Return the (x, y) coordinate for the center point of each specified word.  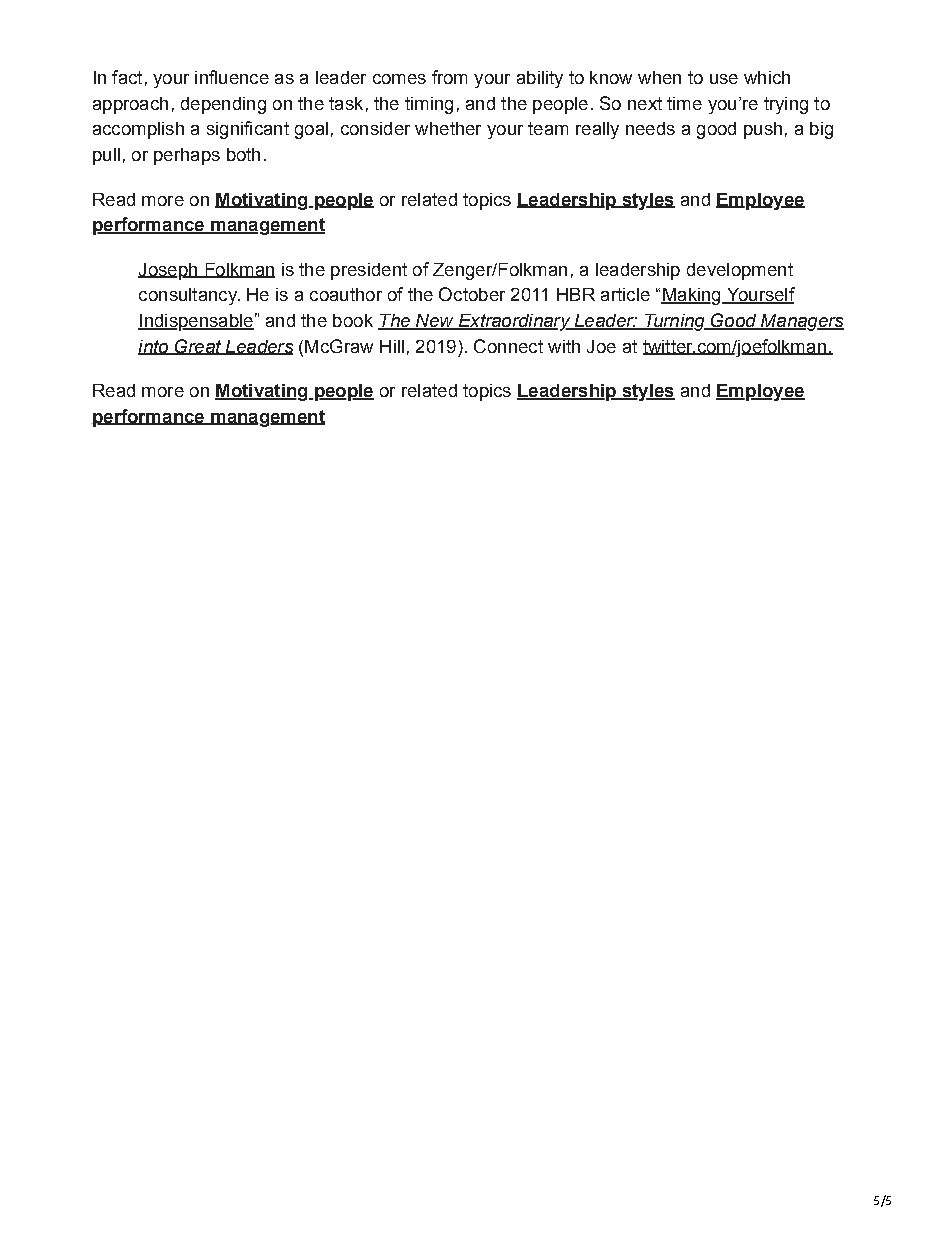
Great (198, 347)
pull (106, 156)
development (740, 271)
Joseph (169, 271)
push (763, 130)
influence (232, 77)
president (369, 271)
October (472, 294)
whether (448, 128)
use (724, 79)
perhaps (187, 156)
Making (692, 296)
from (449, 77)
